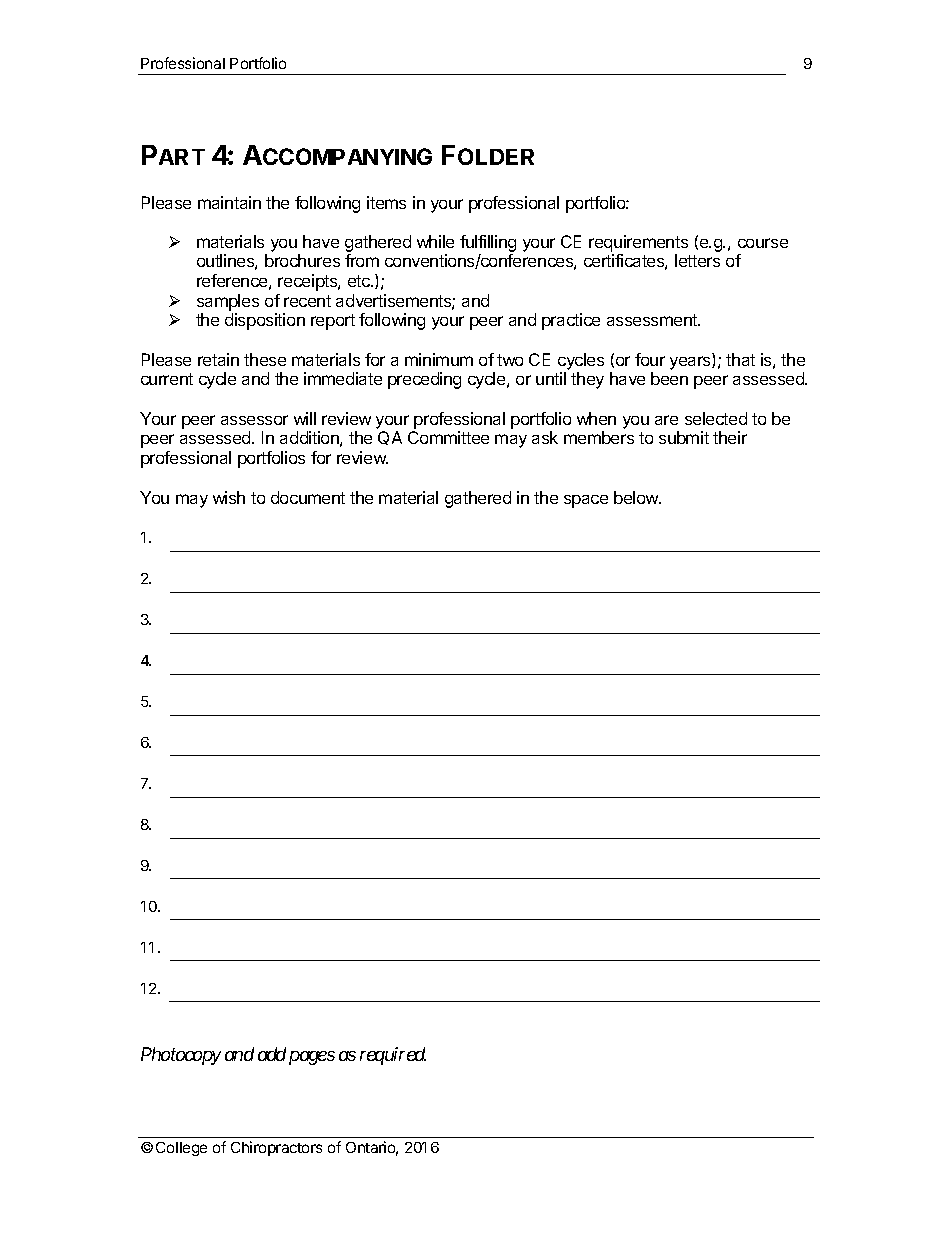 The width and height of the screenshot is (952, 1233). What do you see at coordinates (229, 202) in the screenshot?
I see `maintain` at bounding box center [229, 202].
